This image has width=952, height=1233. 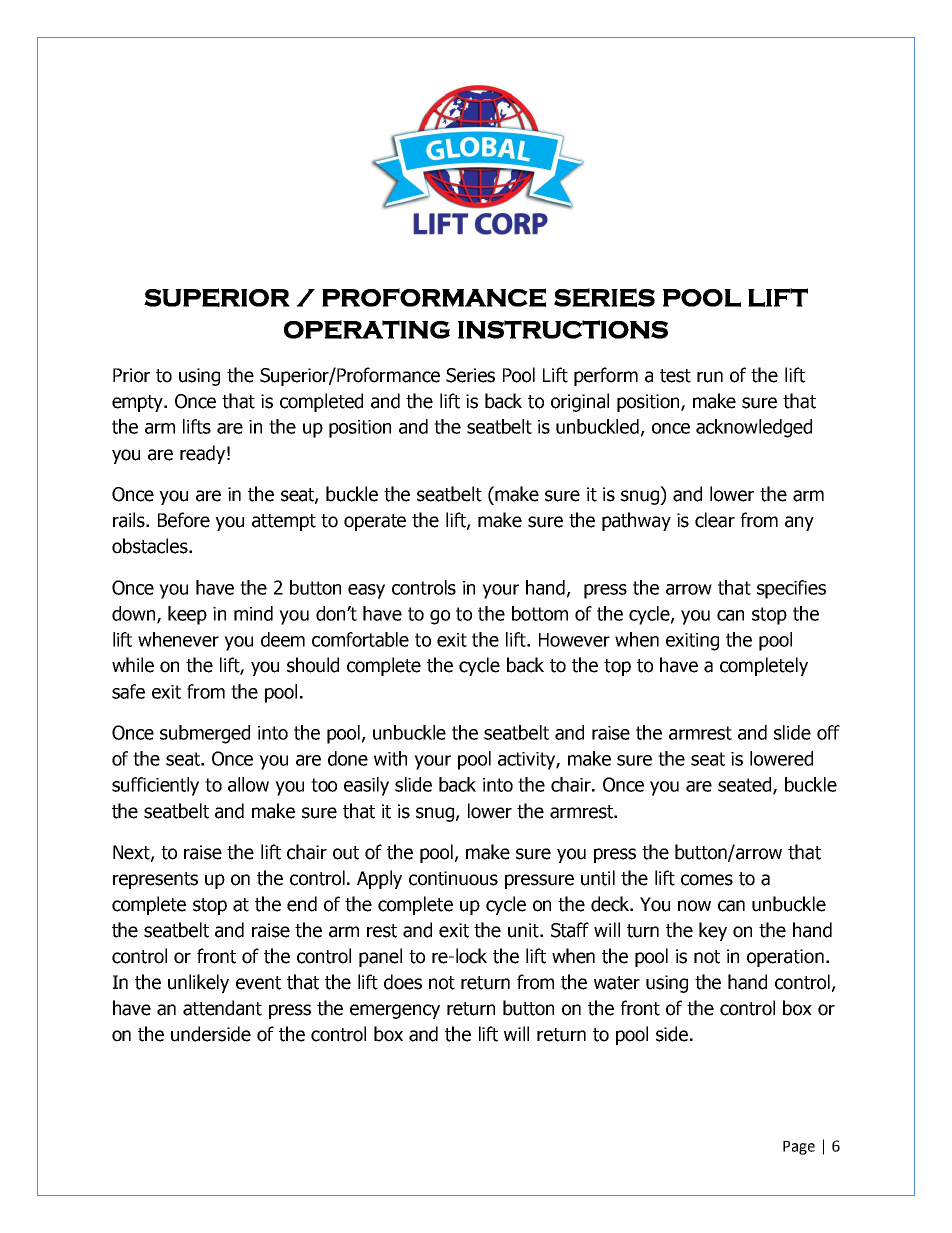 I want to click on attendant, so click(x=222, y=1008).
